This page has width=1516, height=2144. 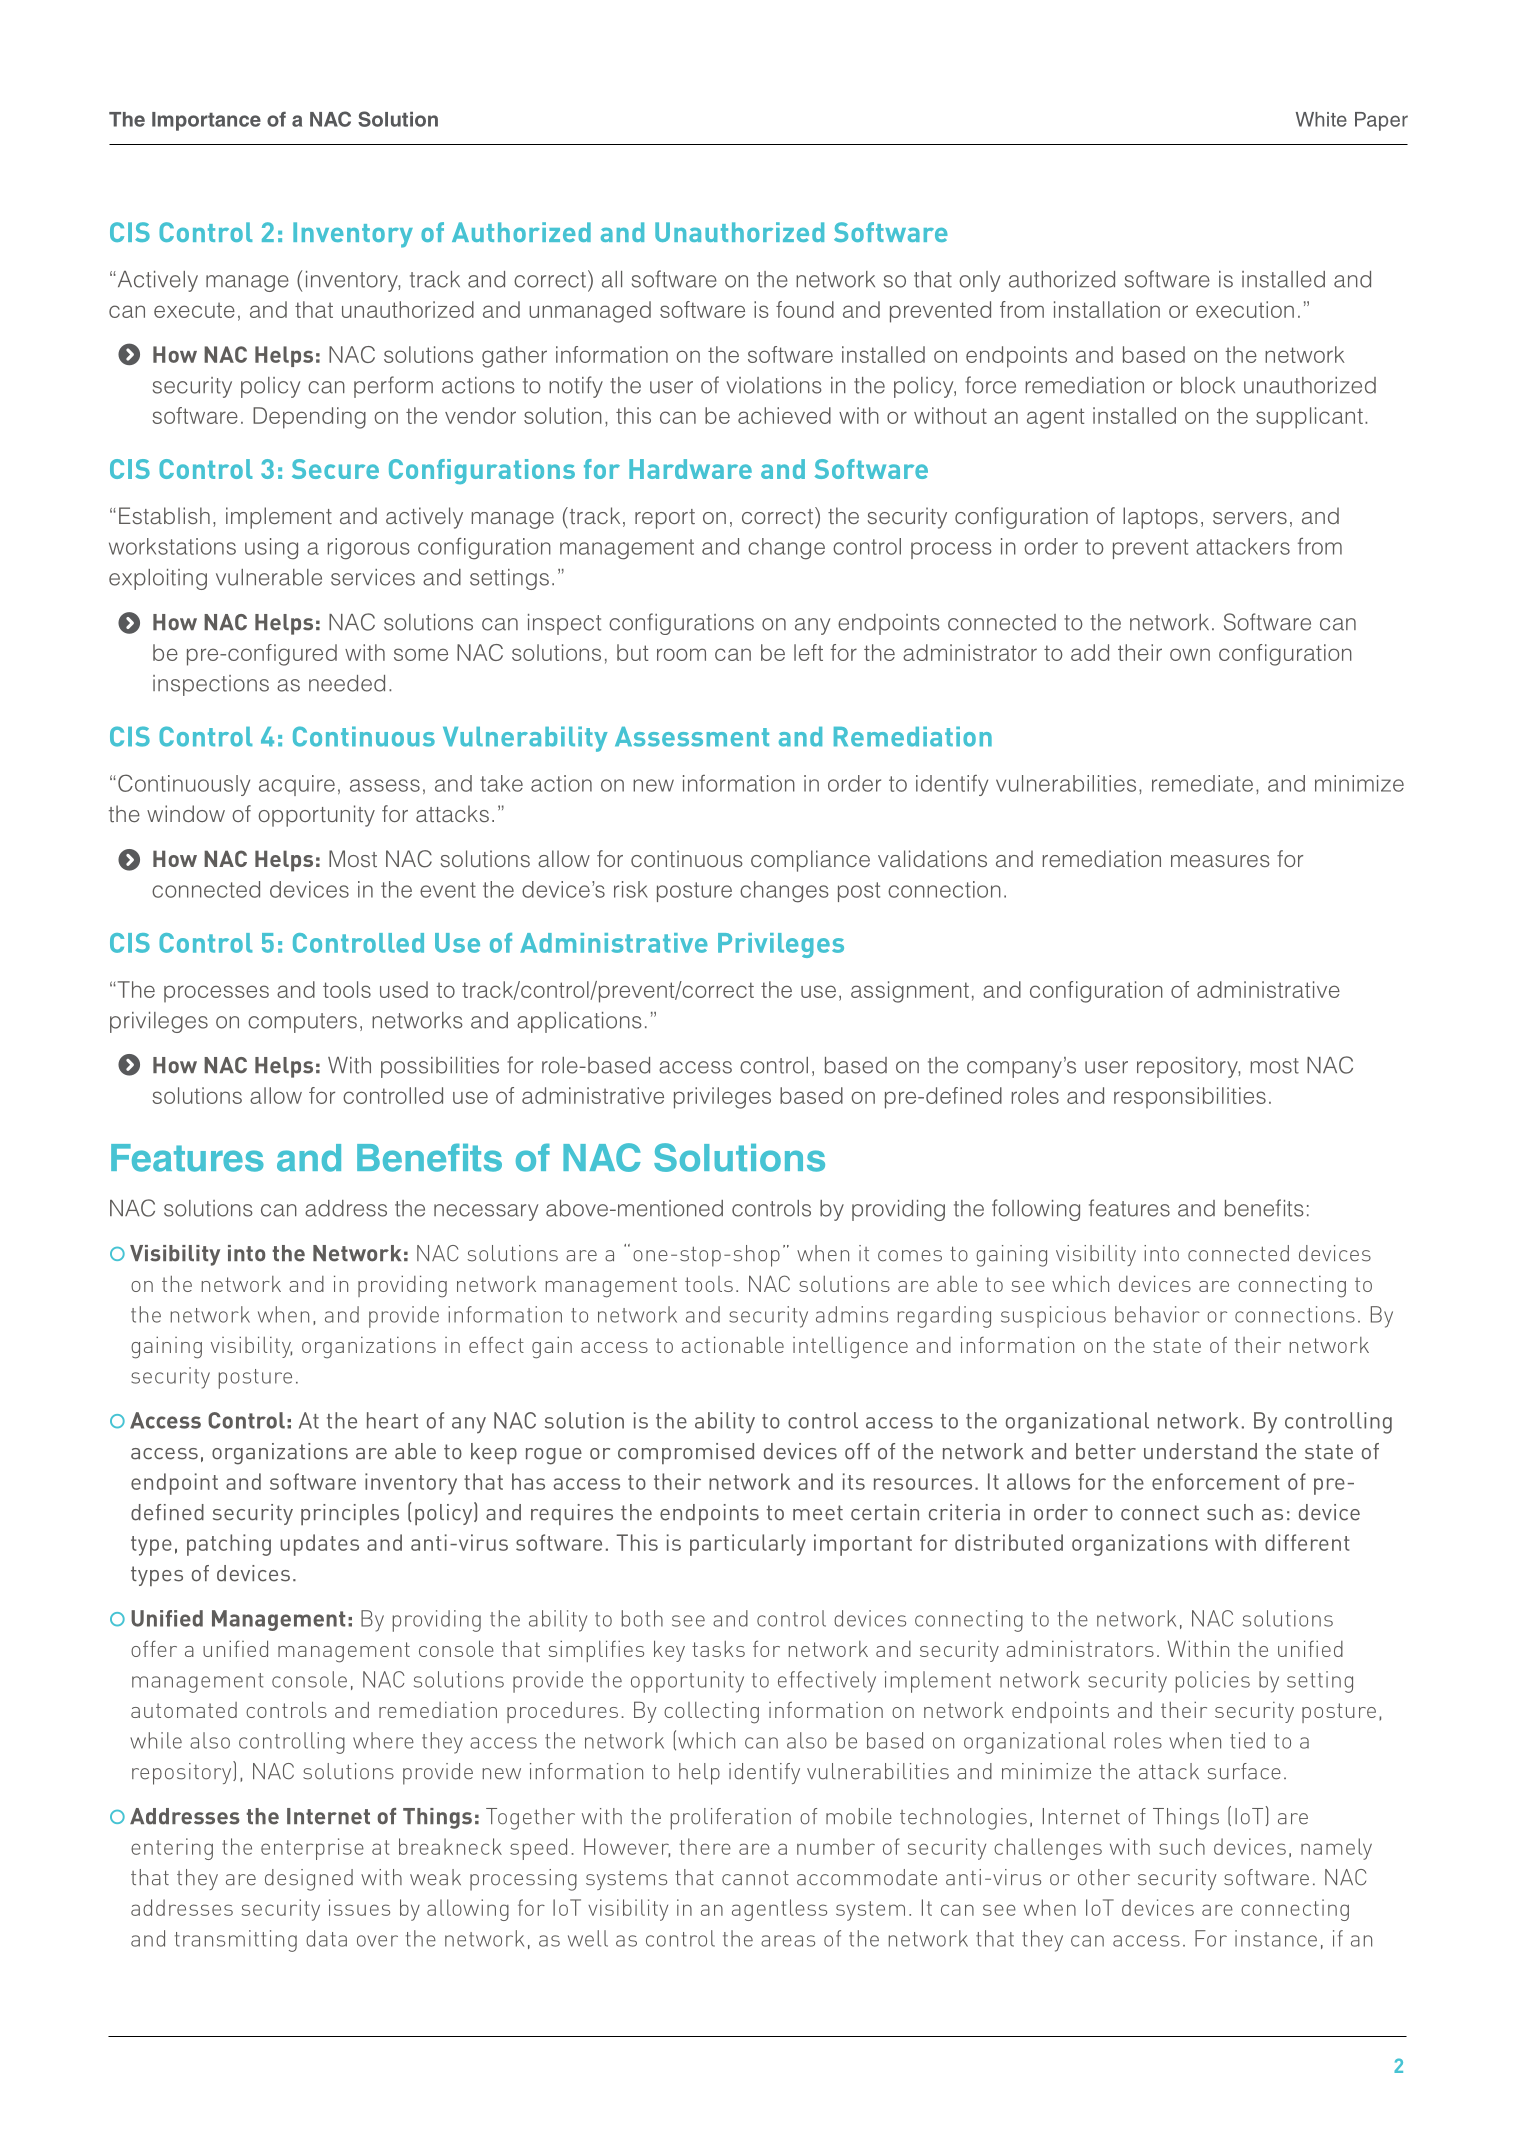 I want to click on Importance, so click(x=206, y=121).
